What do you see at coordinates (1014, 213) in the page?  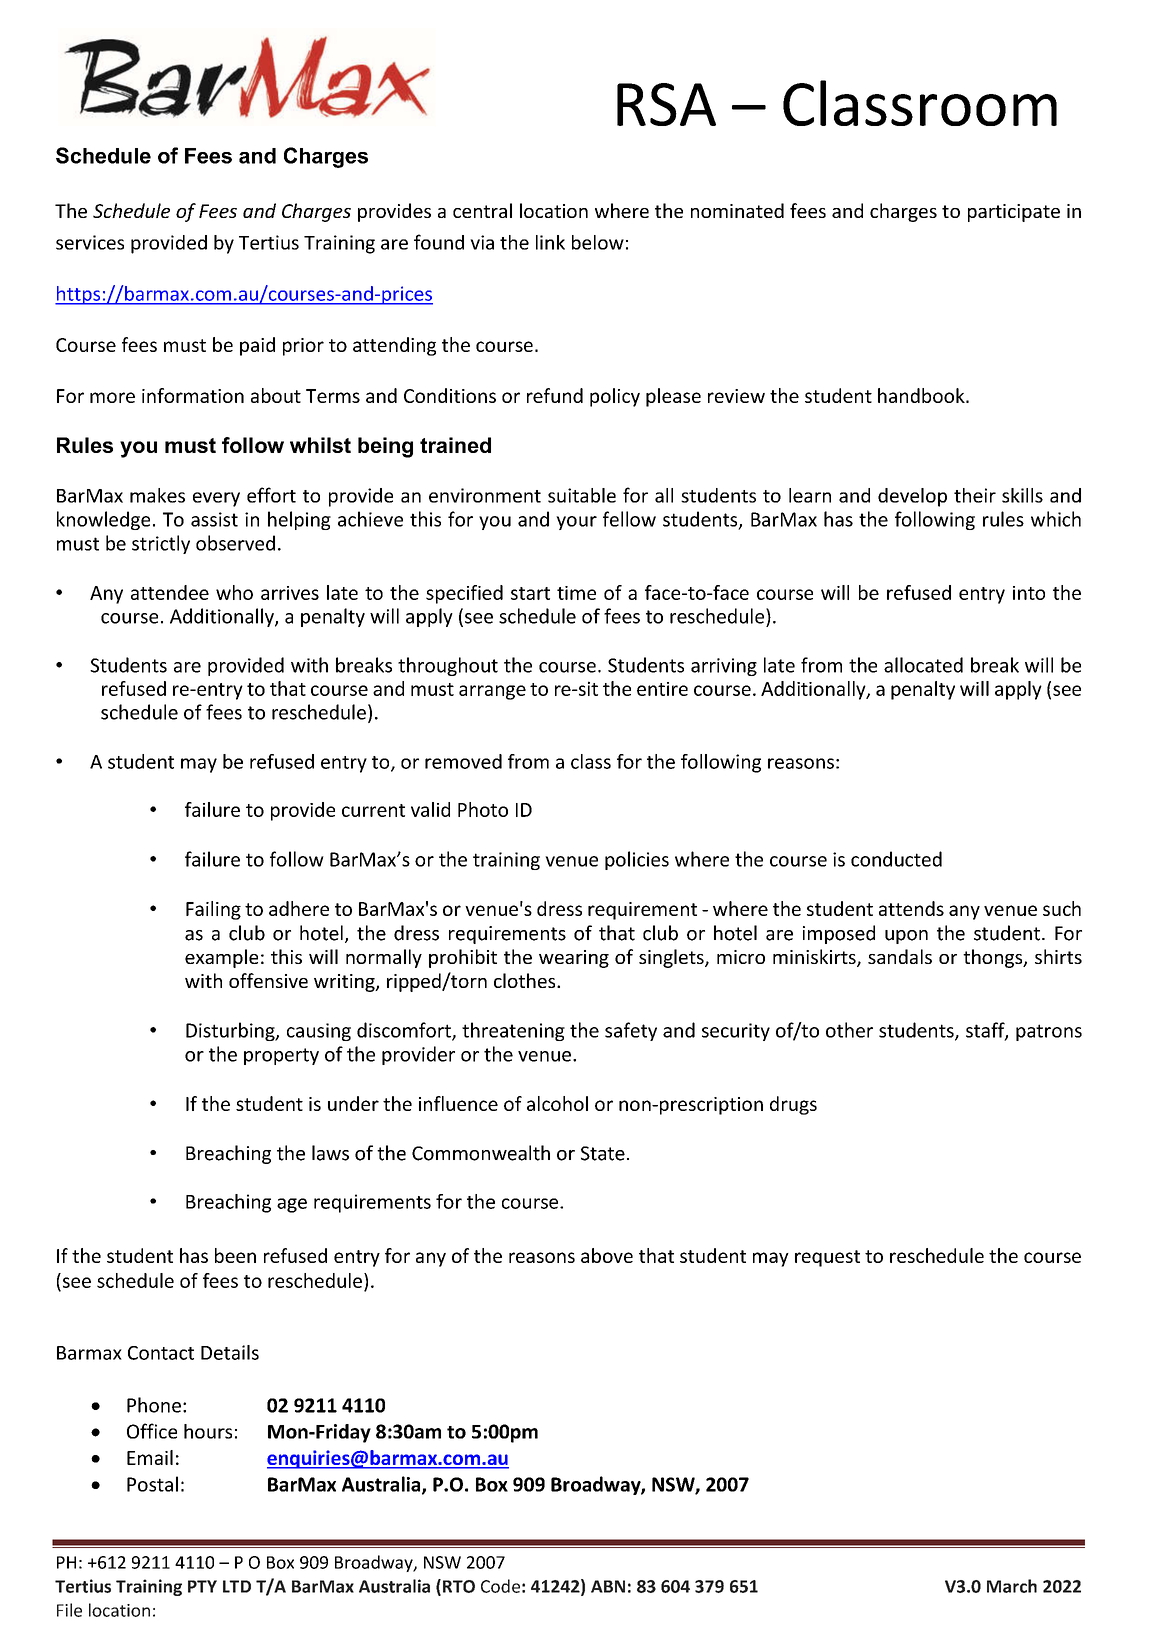 I see `participate` at bounding box center [1014, 213].
